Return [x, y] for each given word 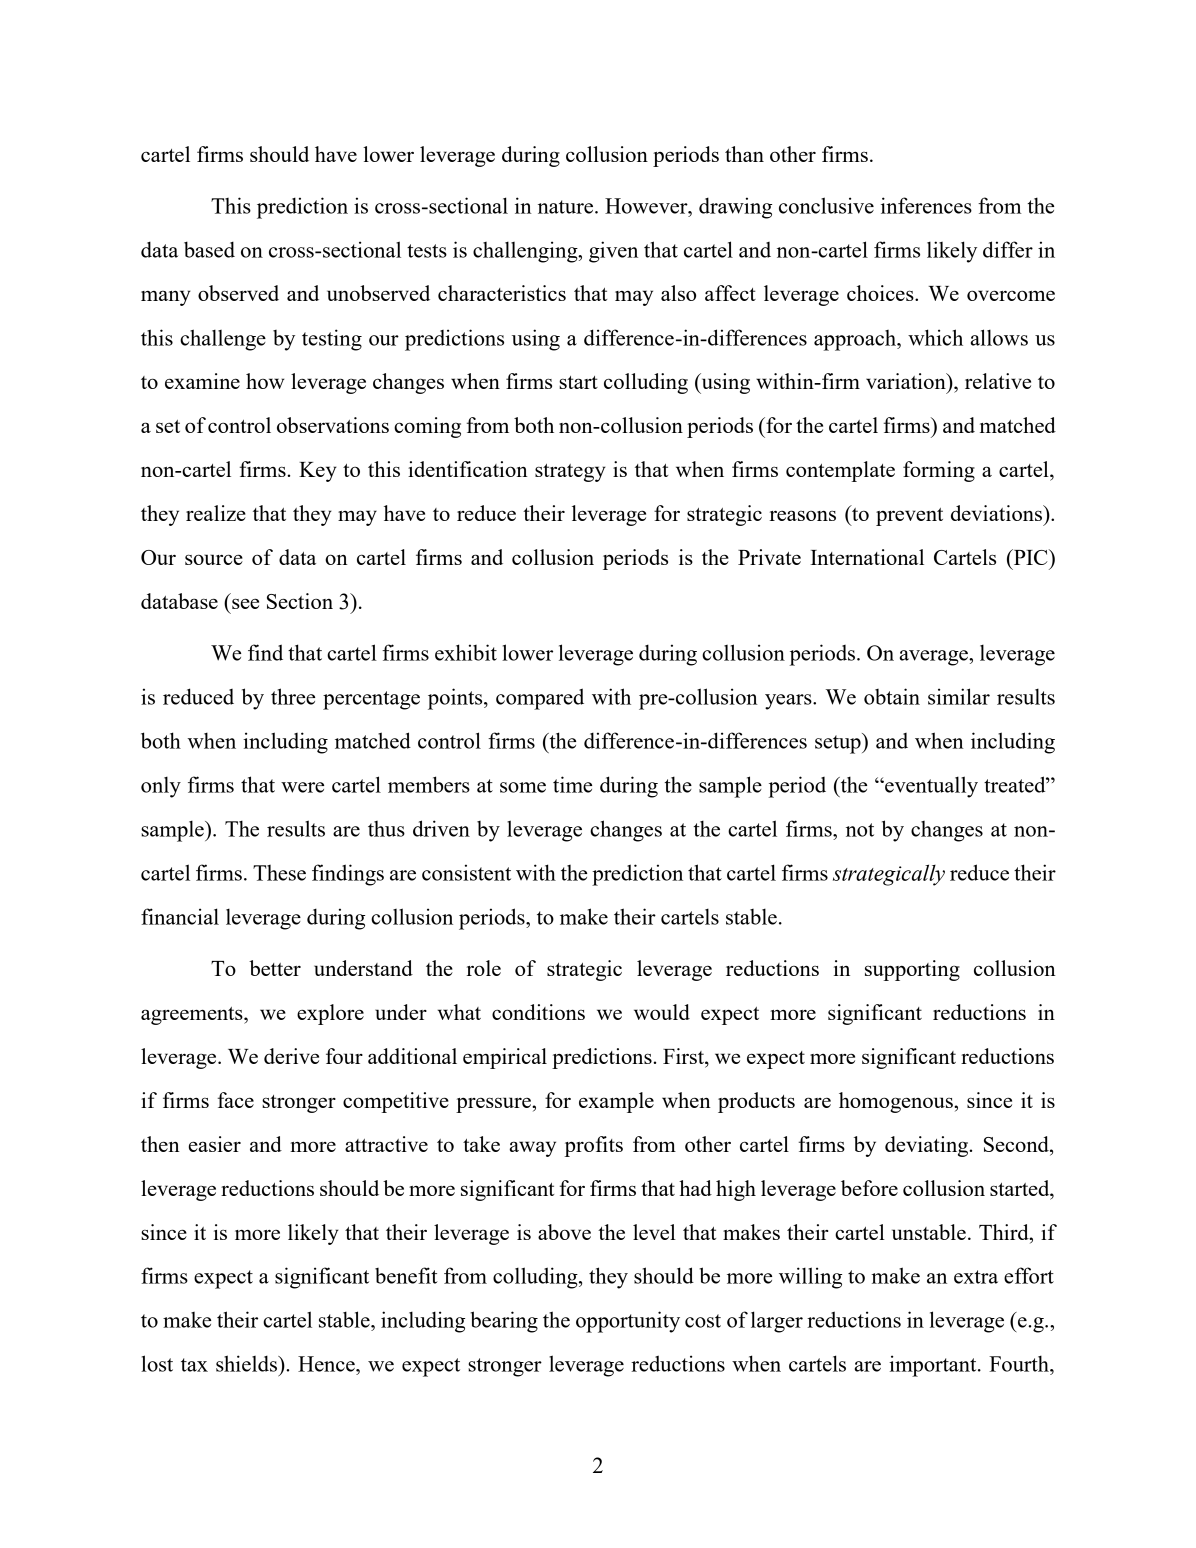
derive [291, 1056]
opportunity [628, 1322]
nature [567, 207]
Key [318, 472]
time [572, 784]
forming [939, 471]
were [302, 787]
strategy [570, 473]
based [209, 249]
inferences [926, 205]
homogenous [897, 1102]
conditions [538, 1012]
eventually [930, 787]
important [934, 1366]
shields [247, 1363]
